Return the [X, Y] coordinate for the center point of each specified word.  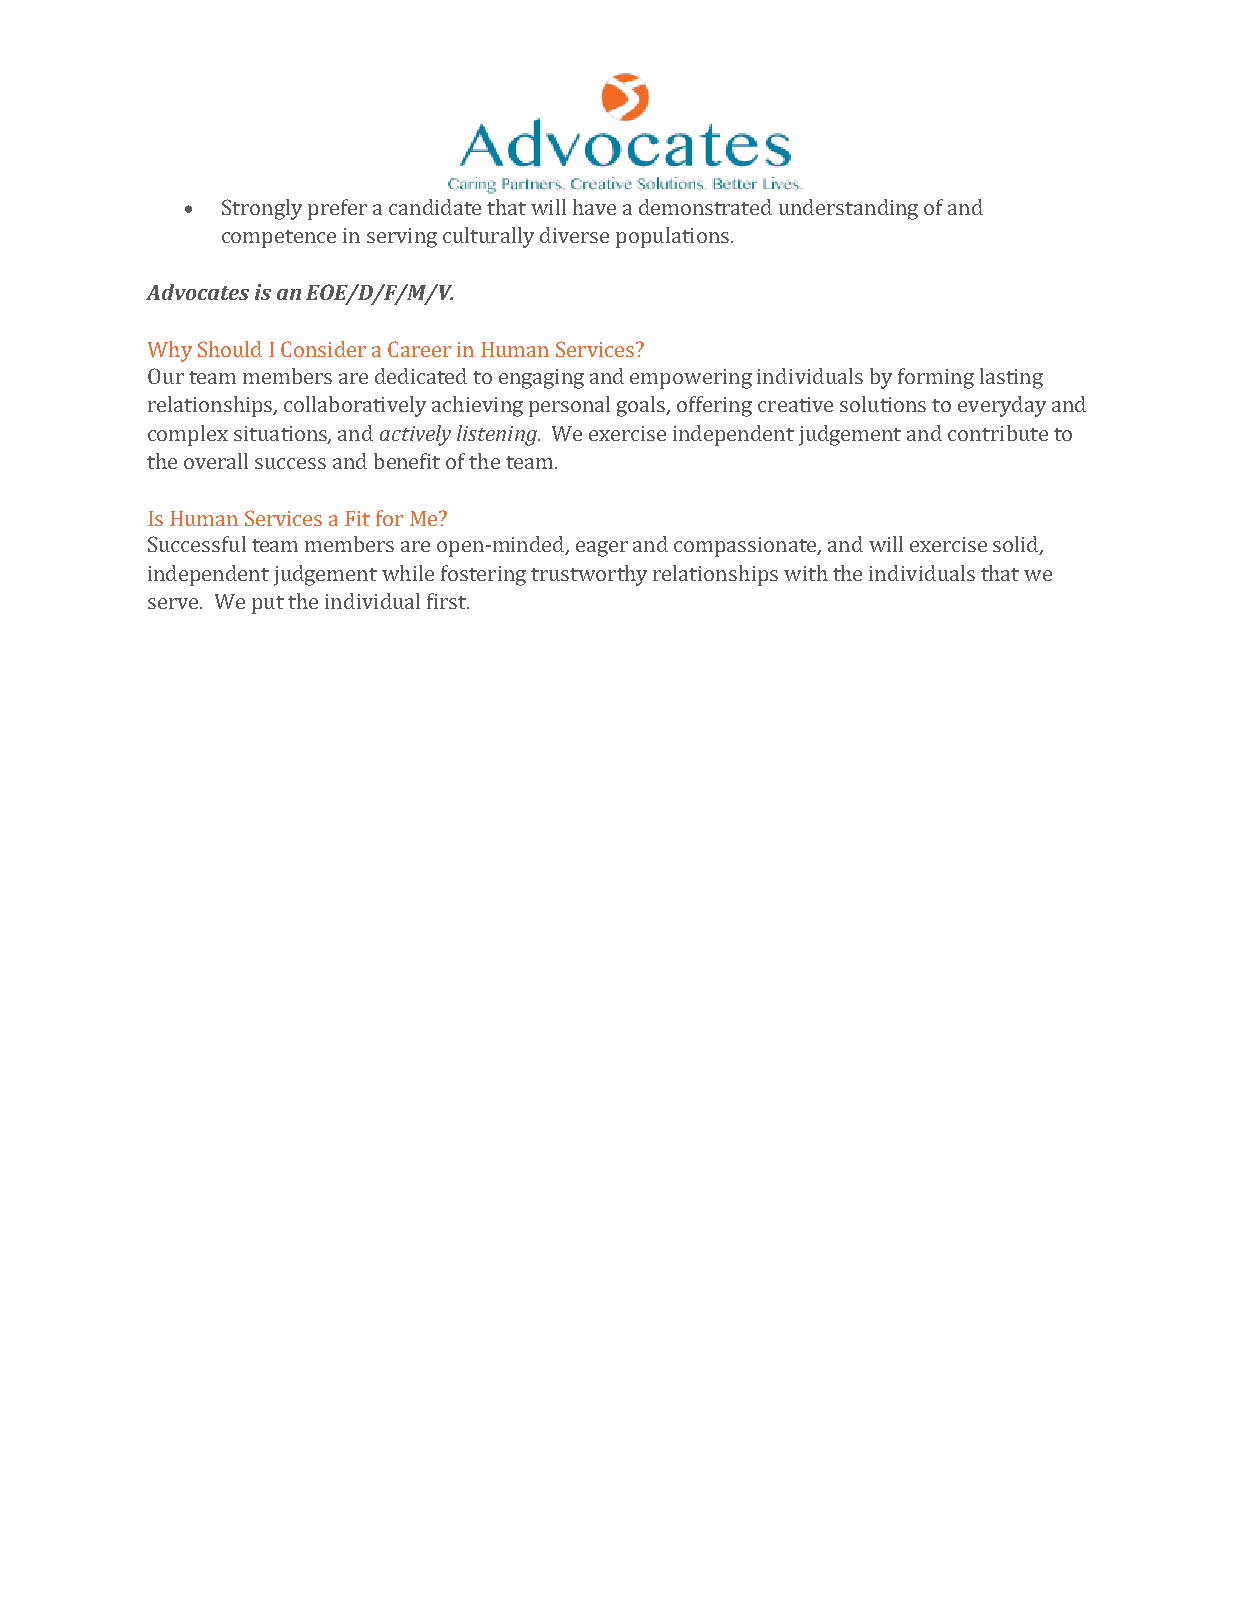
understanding [848, 209]
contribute [998, 433]
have [594, 207]
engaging [541, 379]
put [268, 605]
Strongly [262, 209]
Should [230, 349]
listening [498, 435]
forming [936, 378]
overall [216, 461]
